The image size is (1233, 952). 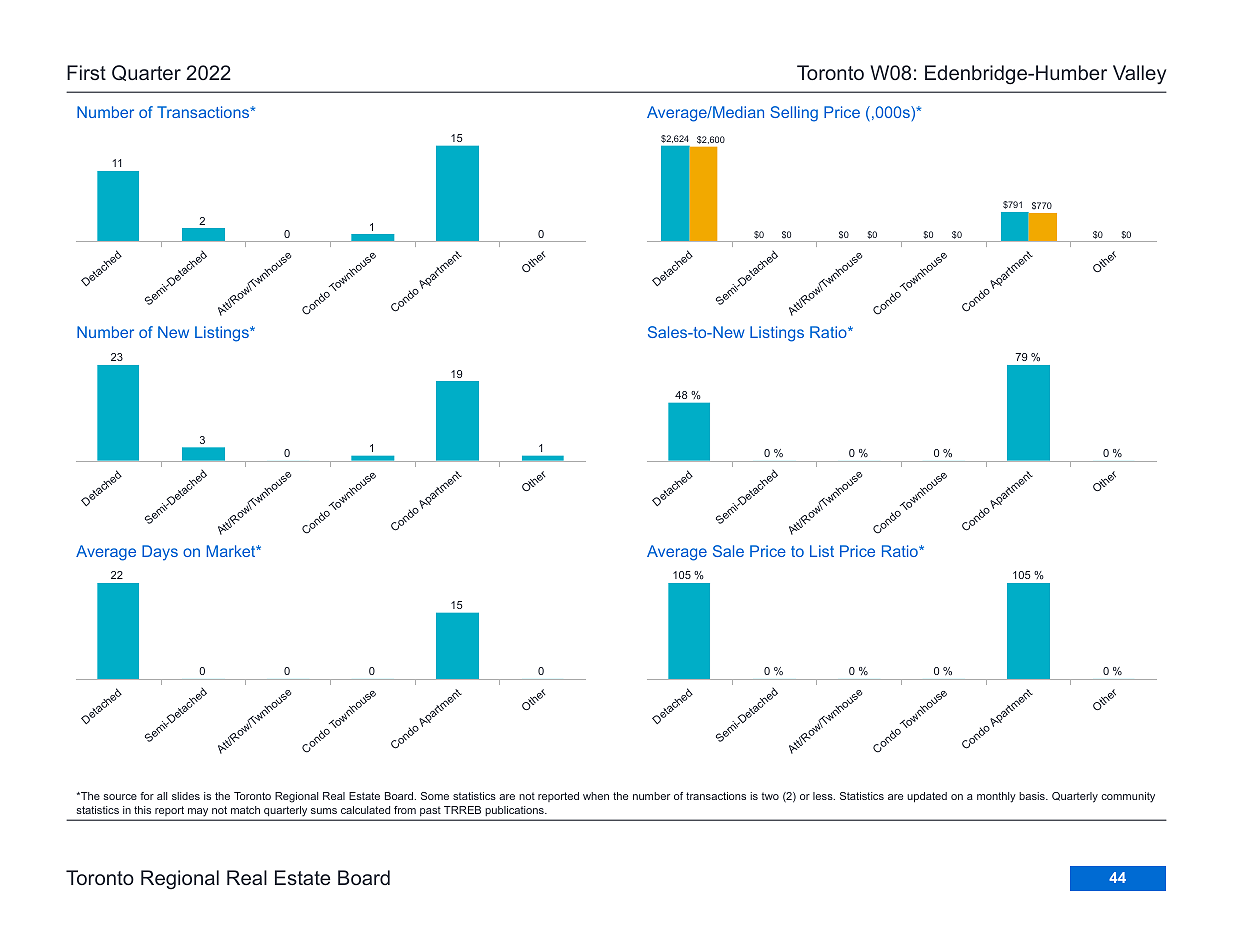 I want to click on Days, so click(x=160, y=553).
